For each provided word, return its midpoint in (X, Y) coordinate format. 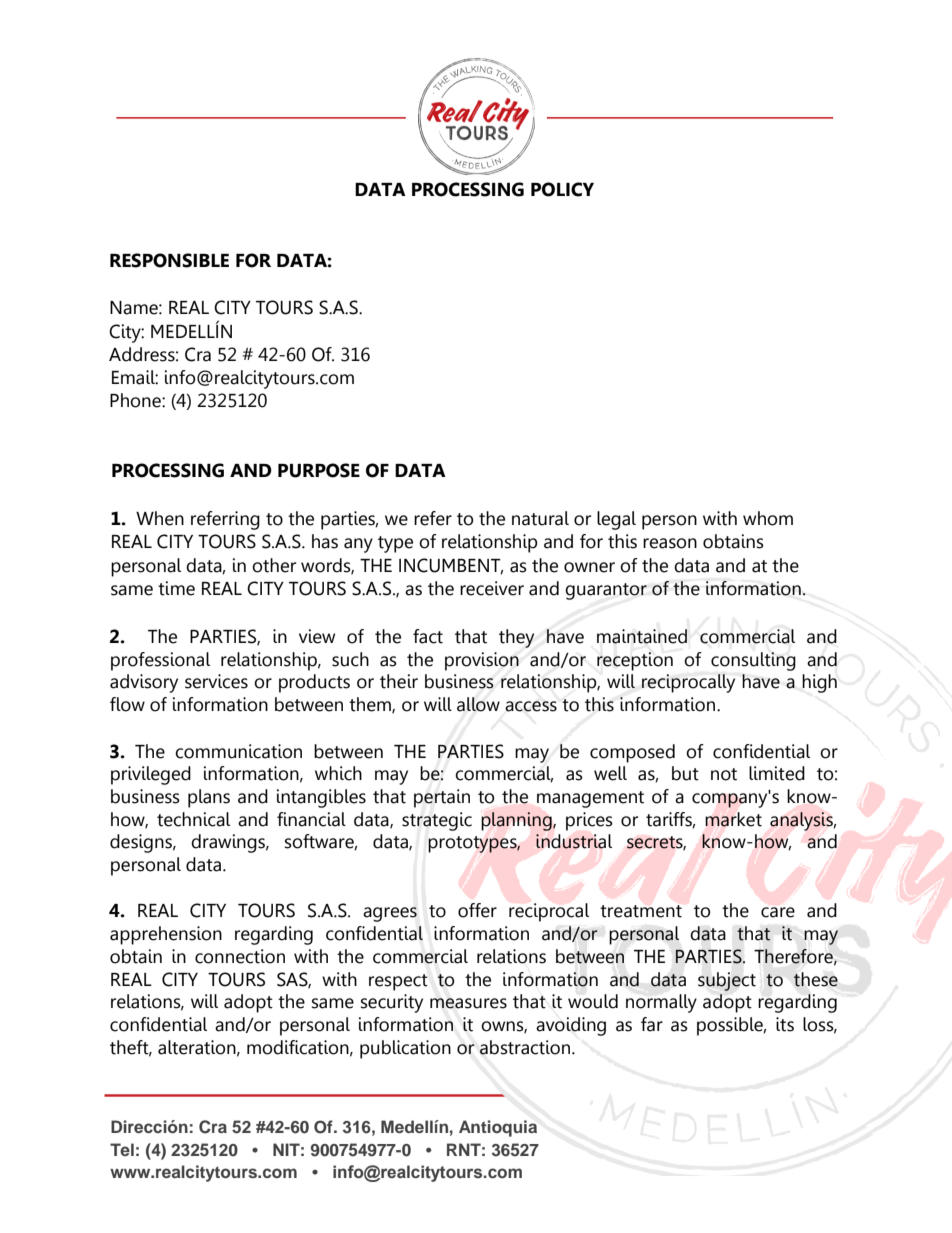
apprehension (166, 935)
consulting (753, 661)
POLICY (562, 189)
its (785, 1024)
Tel (122, 1149)
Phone (136, 400)
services (216, 681)
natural (540, 518)
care (778, 912)
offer (477, 910)
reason (670, 543)
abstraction (526, 1047)
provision (482, 661)
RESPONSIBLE (169, 260)
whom (768, 518)
